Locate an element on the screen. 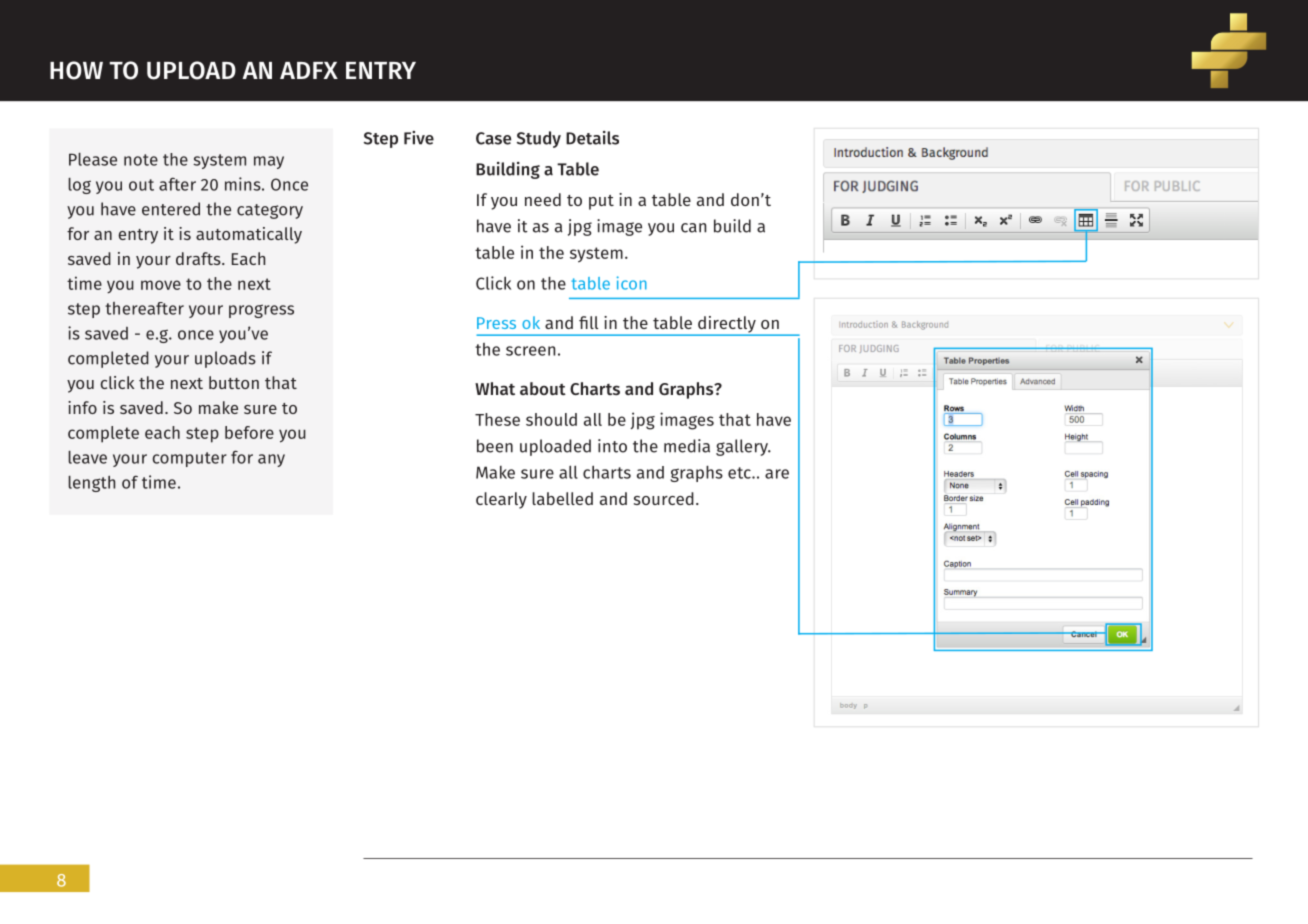  HOW is located at coordinates (76, 70).
